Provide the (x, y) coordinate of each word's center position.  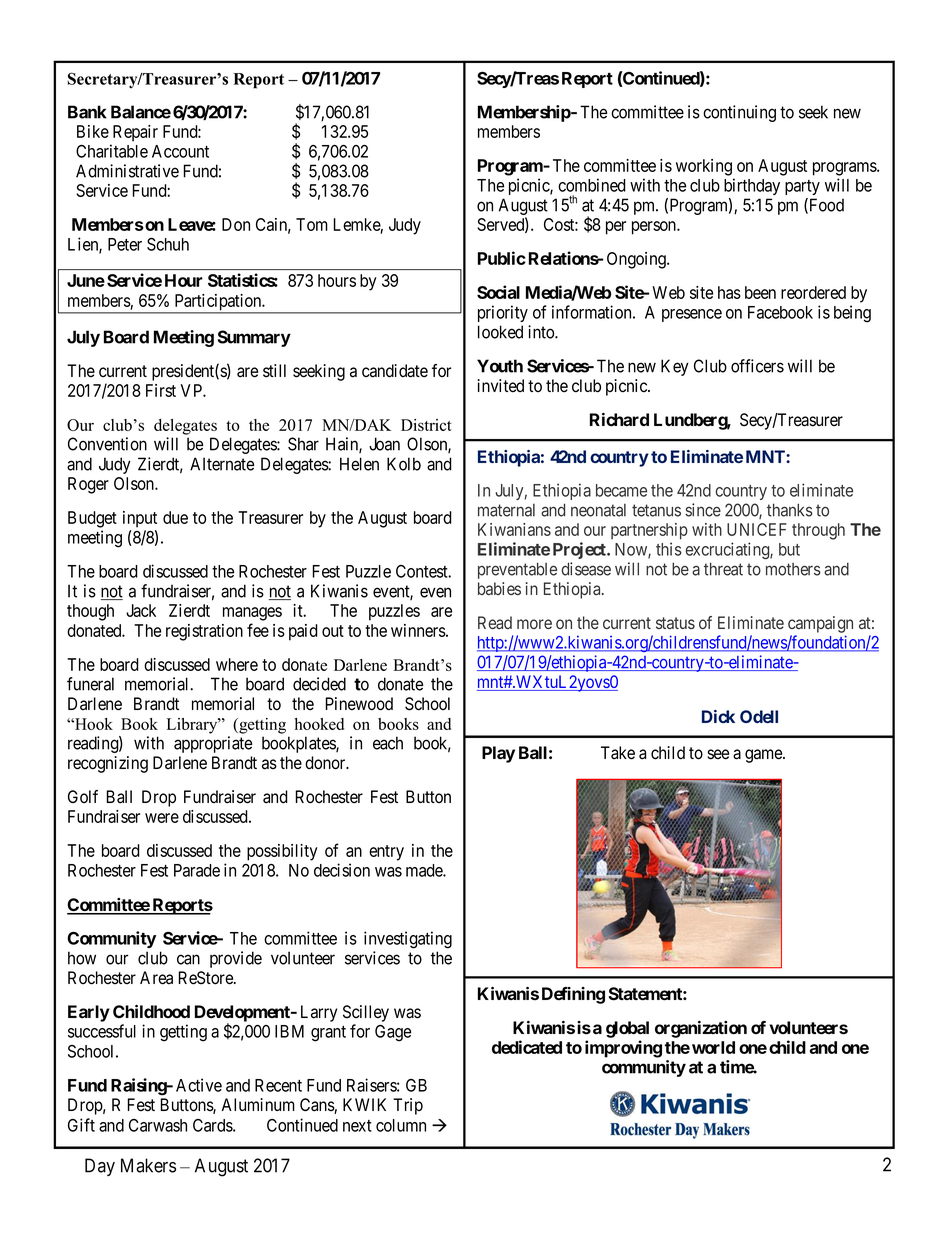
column (401, 1125)
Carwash (158, 1125)
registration (204, 632)
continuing (739, 113)
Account (180, 151)
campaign (820, 624)
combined (592, 185)
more (534, 624)
